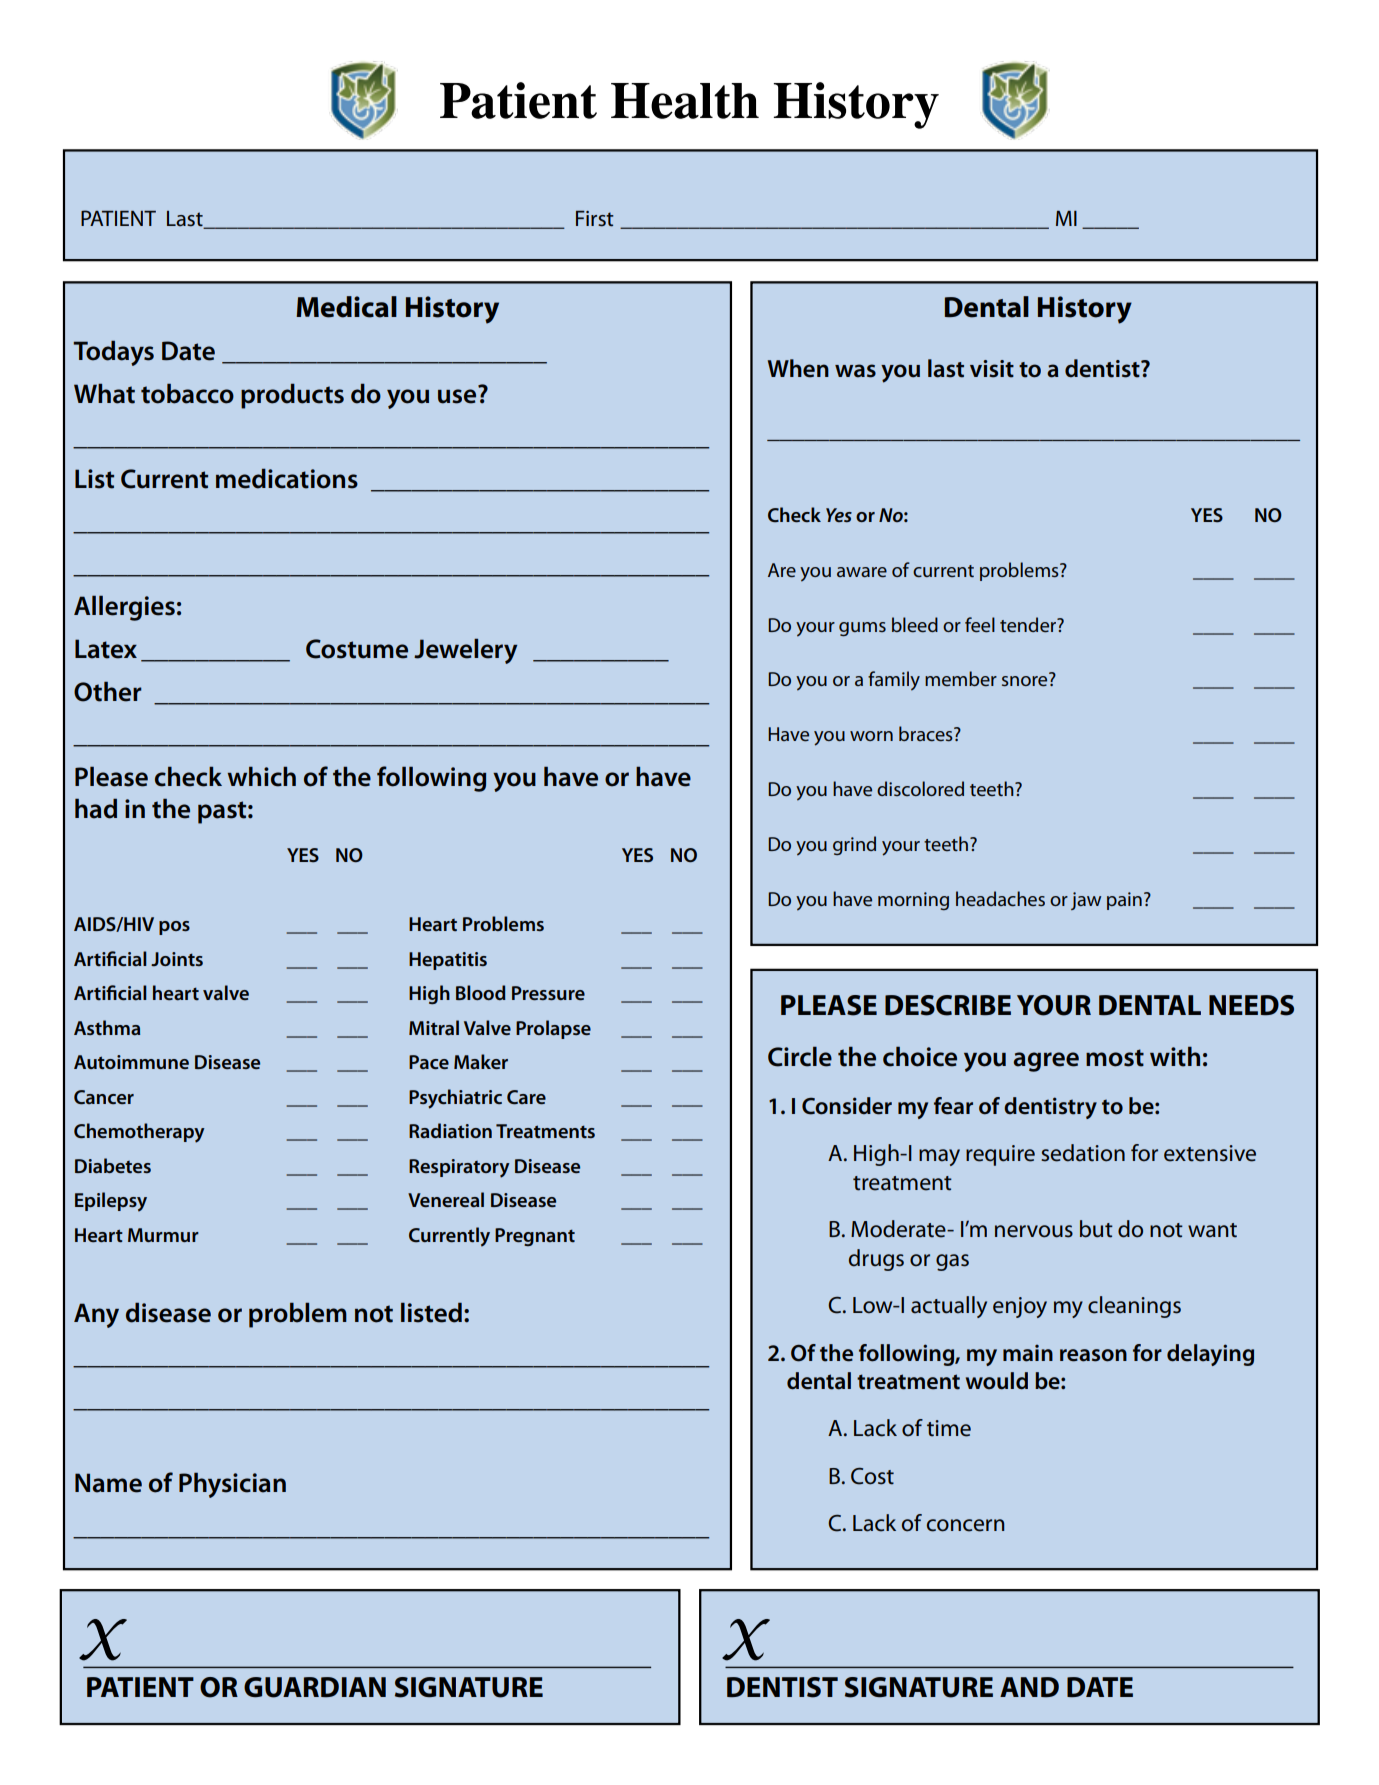 The width and height of the screenshot is (1379, 1785). I want to click on Medical, so click(346, 307).
